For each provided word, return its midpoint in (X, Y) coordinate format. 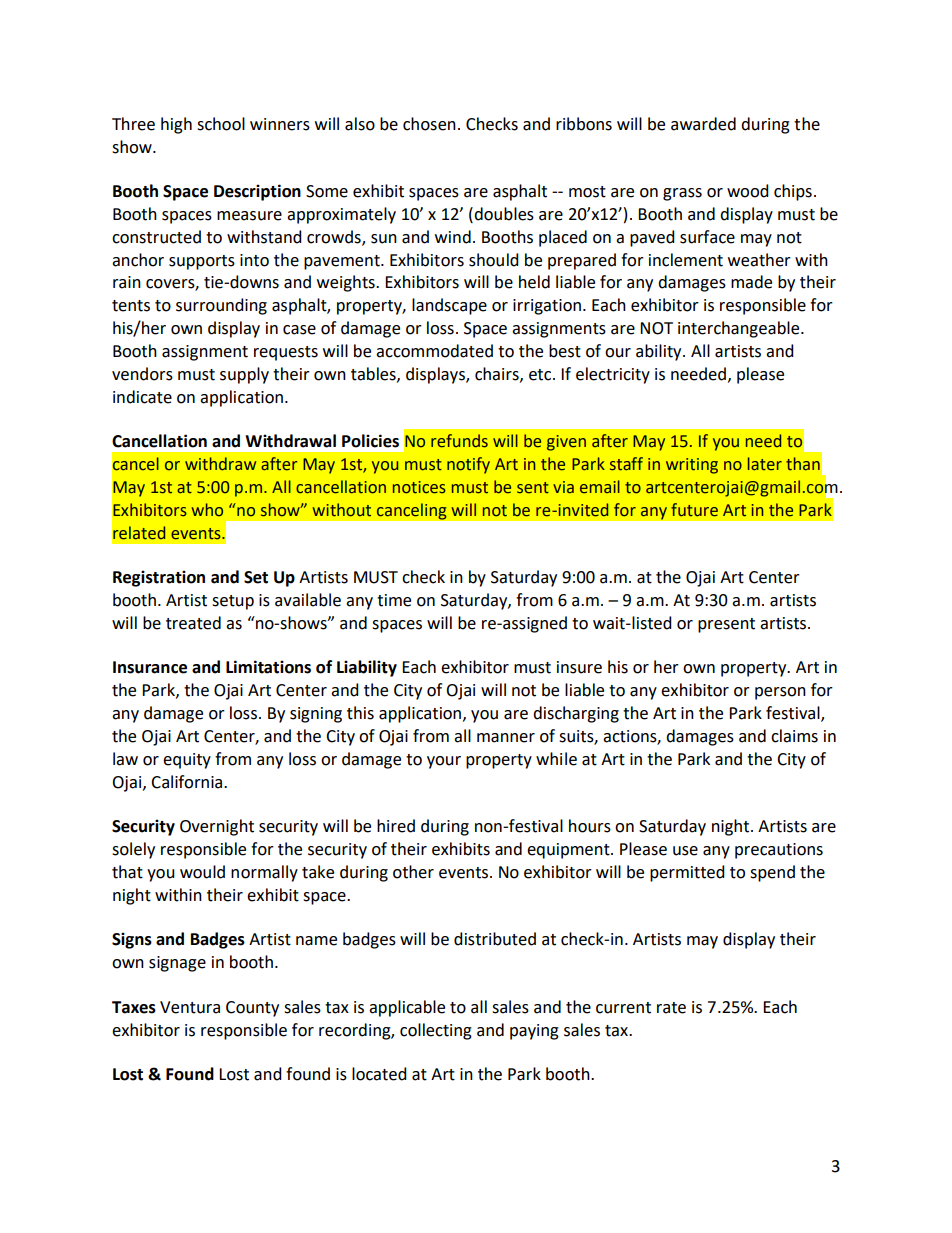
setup (233, 602)
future (694, 510)
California (188, 782)
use (685, 851)
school (221, 124)
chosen (429, 124)
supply (244, 375)
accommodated (434, 351)
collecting (436, 1031)
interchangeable (740, 329)
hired (396, 826)
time (394, 600)
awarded (703, 124)
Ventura (190, 1007)
